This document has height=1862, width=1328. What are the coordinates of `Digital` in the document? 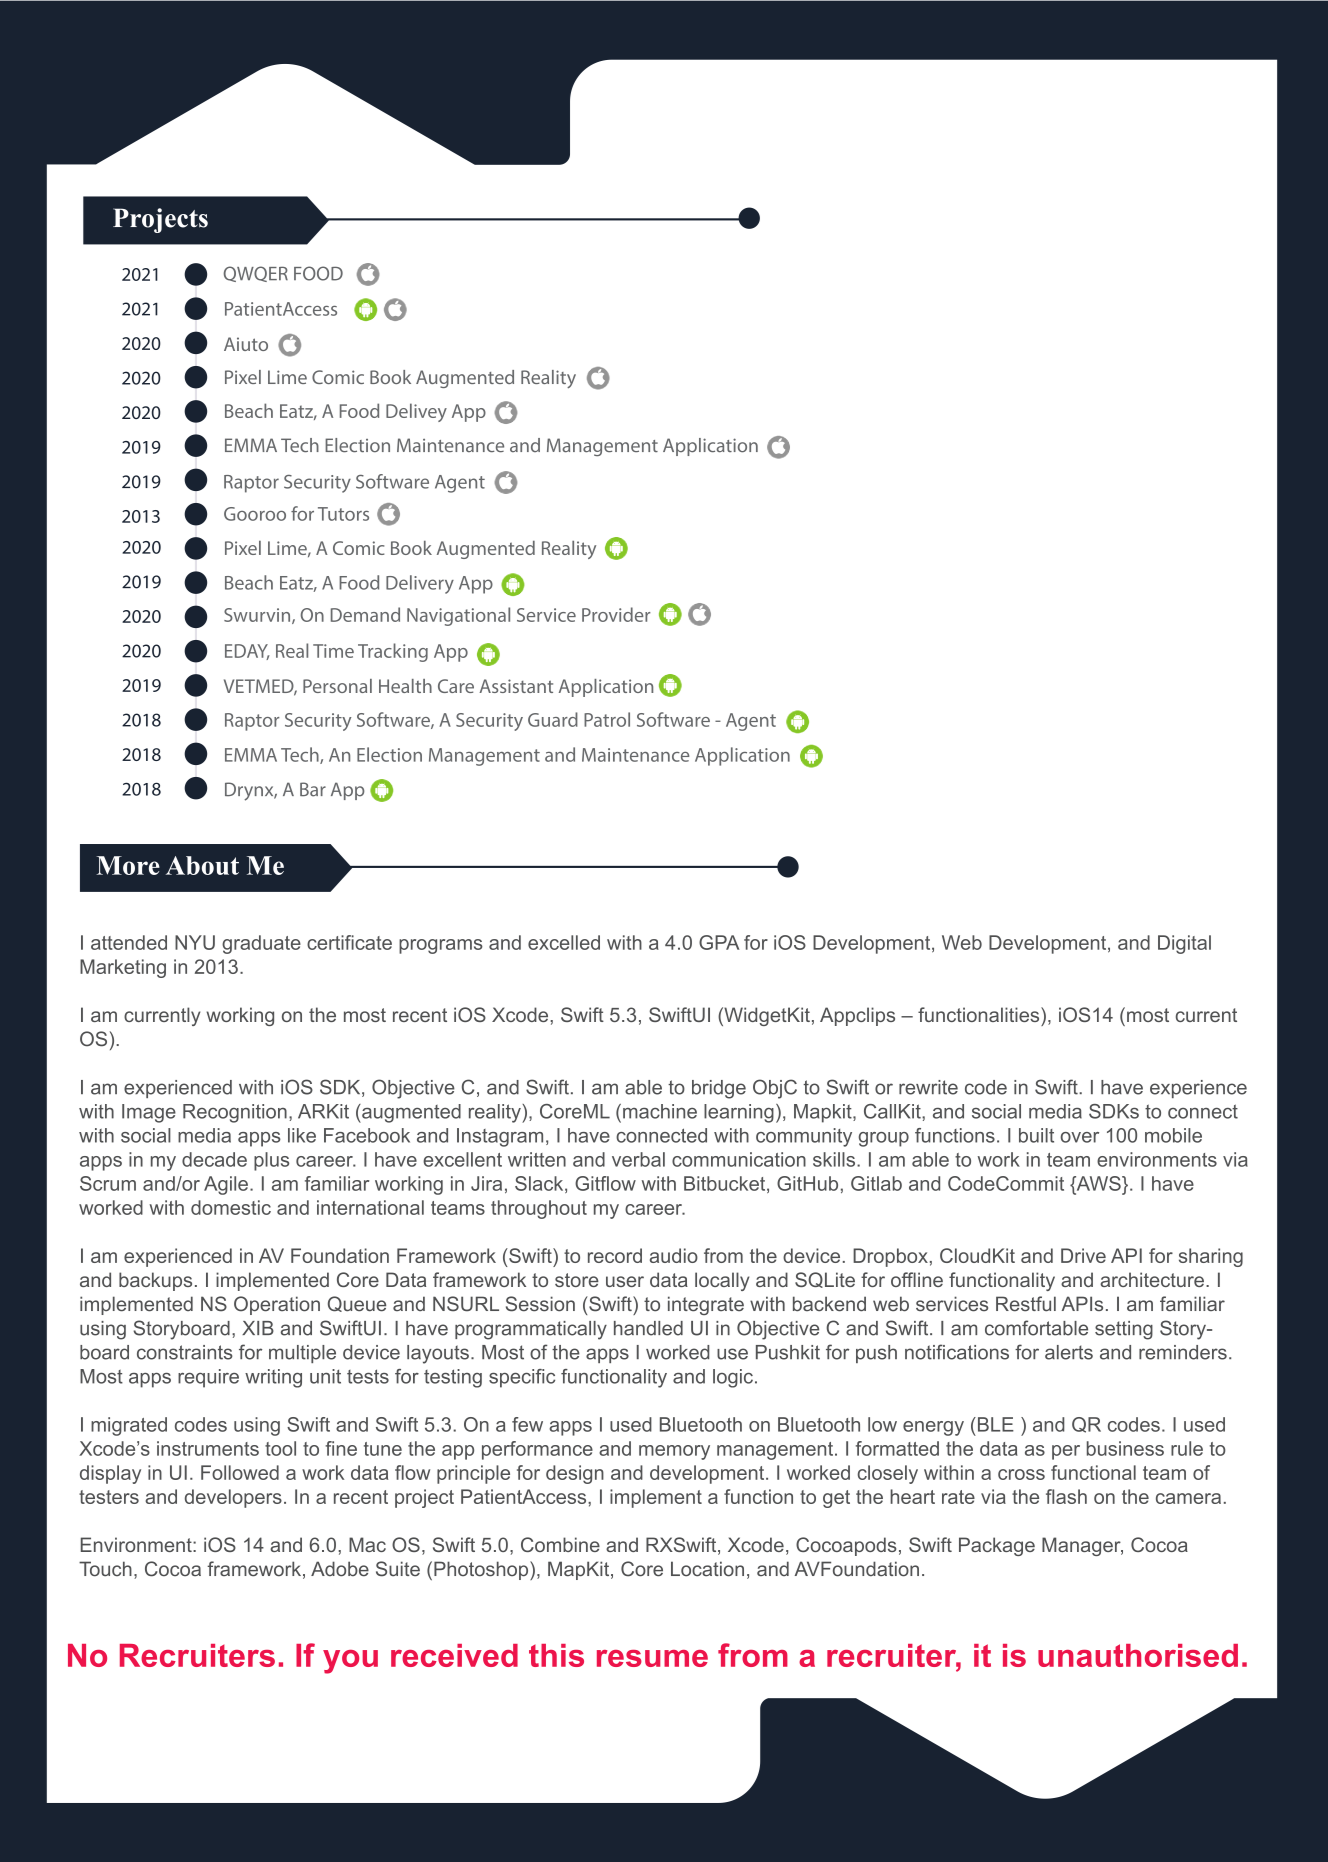 It's located at (1184, 944).
